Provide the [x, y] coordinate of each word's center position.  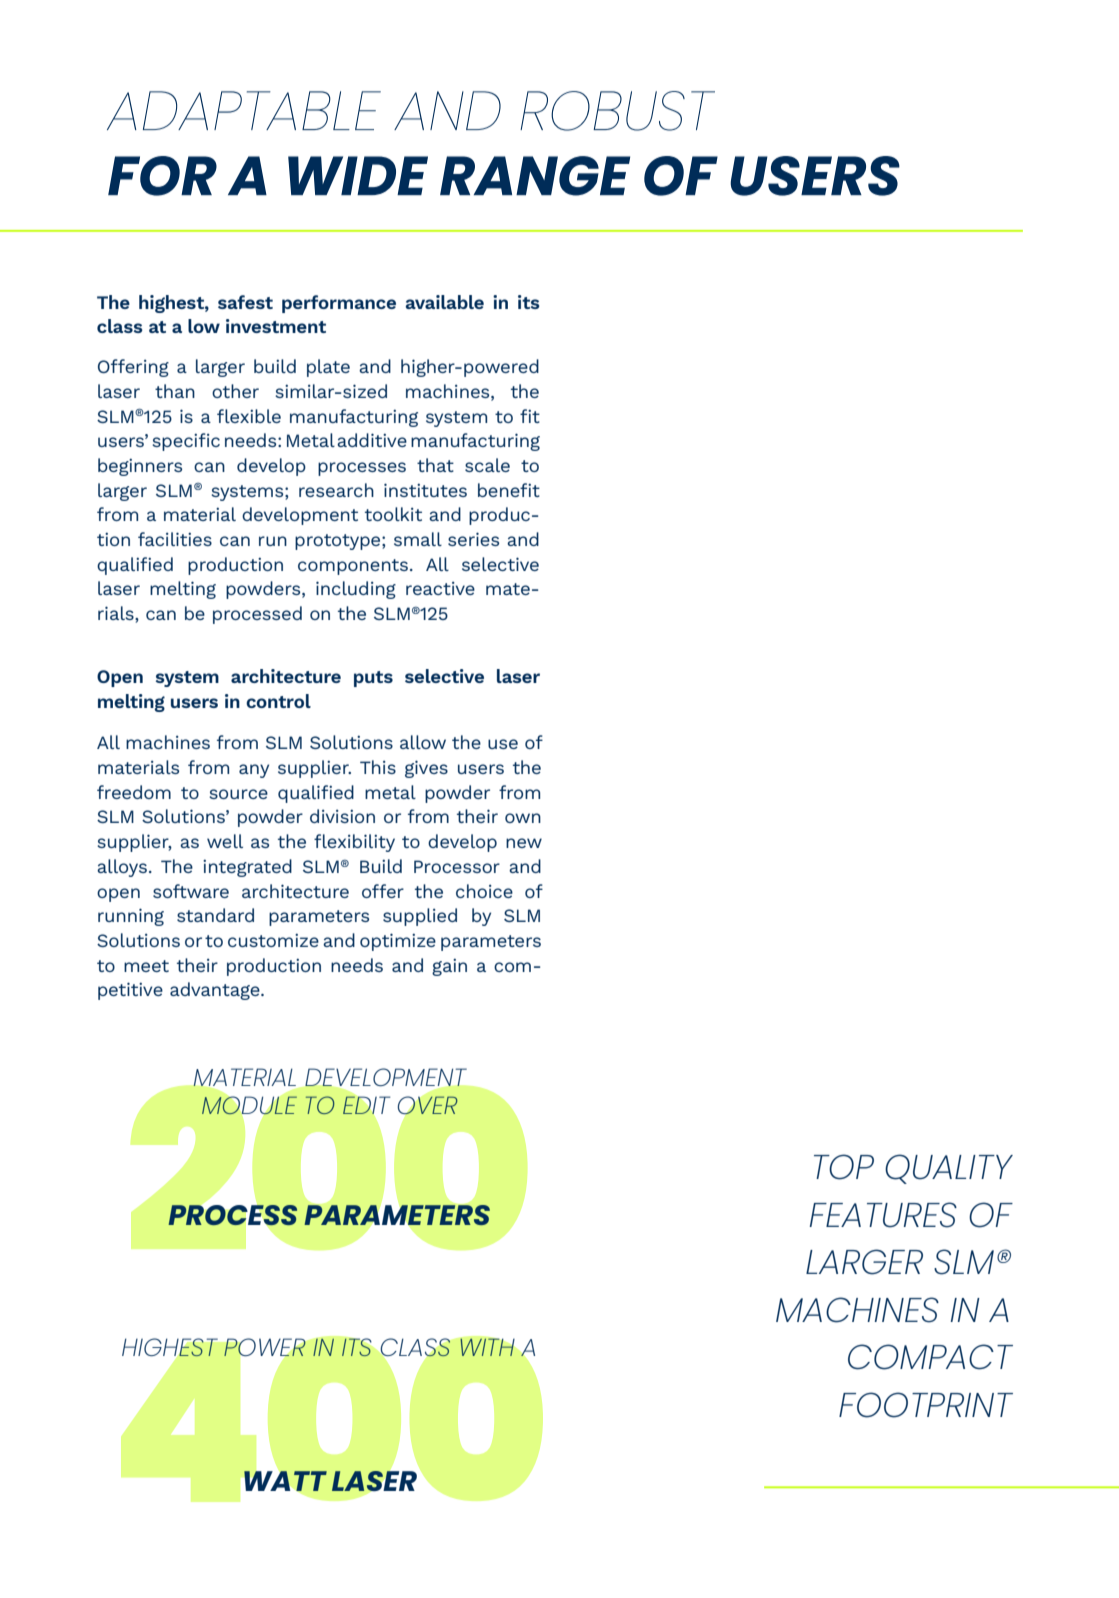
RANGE [535, 176]
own [523, 818]
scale [487, 465]
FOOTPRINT [926, 1405]
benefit [509, 490]
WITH [487, 1347]
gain [449, 967]
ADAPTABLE [244, 110]
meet [146, 966]
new [524, 843]
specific [186, 442]
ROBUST [617, 111]
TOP [844, 1167]
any [254, 771]
